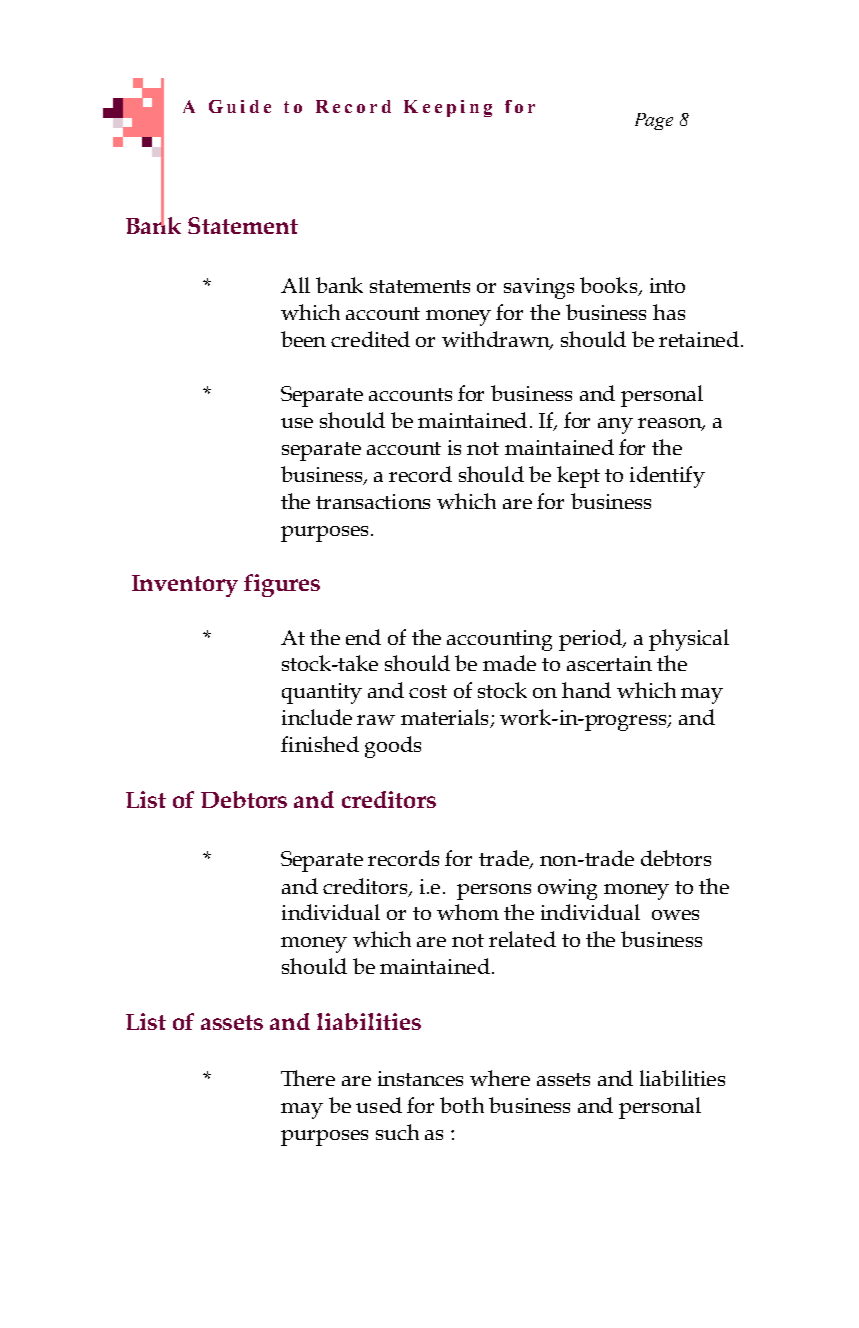  I want to click on figures, so click(282, 585).
